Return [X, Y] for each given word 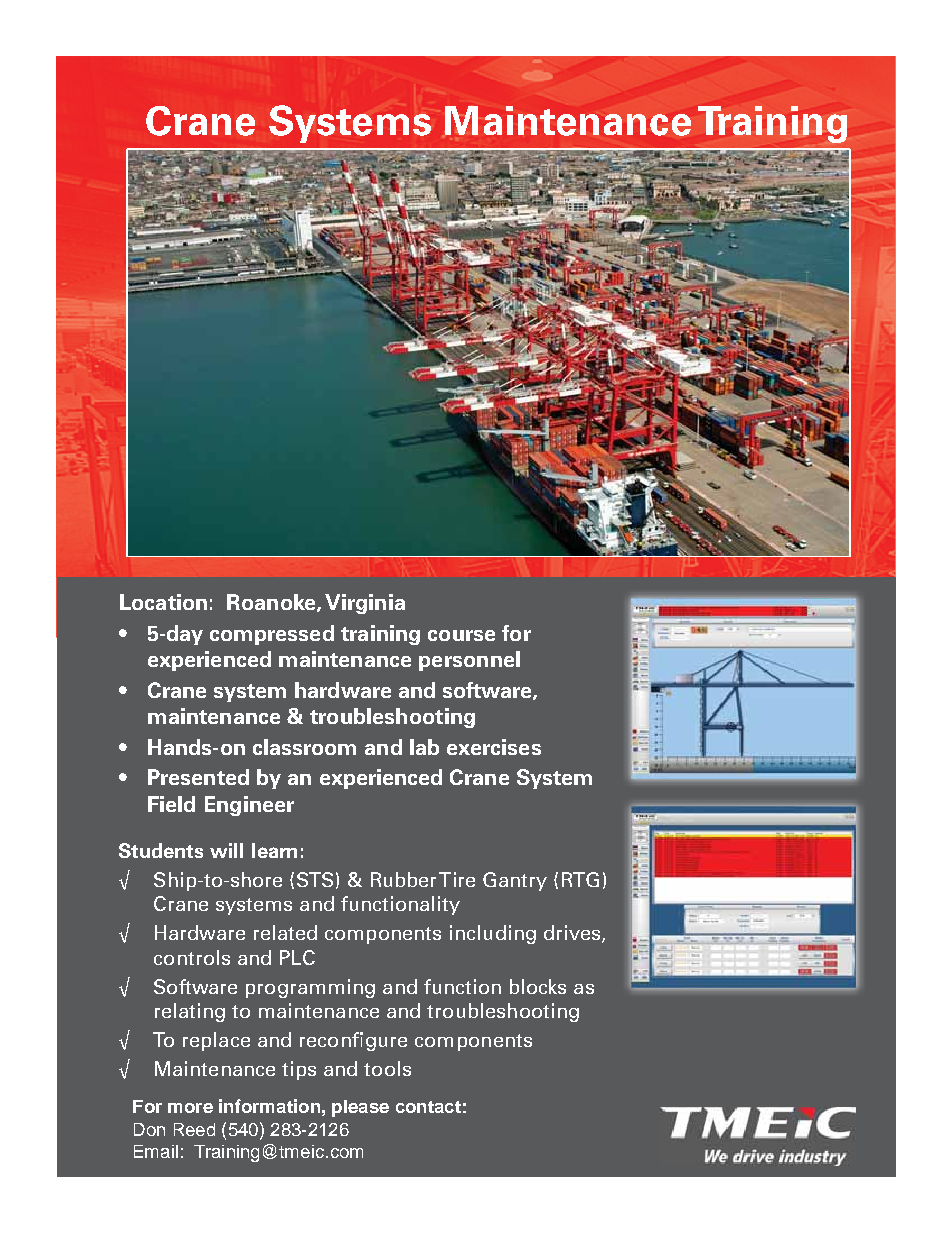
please [360, 1108]
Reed [194, 1129]
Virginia [365, 604]
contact [428, 1107]
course [461, 635]
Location [163, 602]
